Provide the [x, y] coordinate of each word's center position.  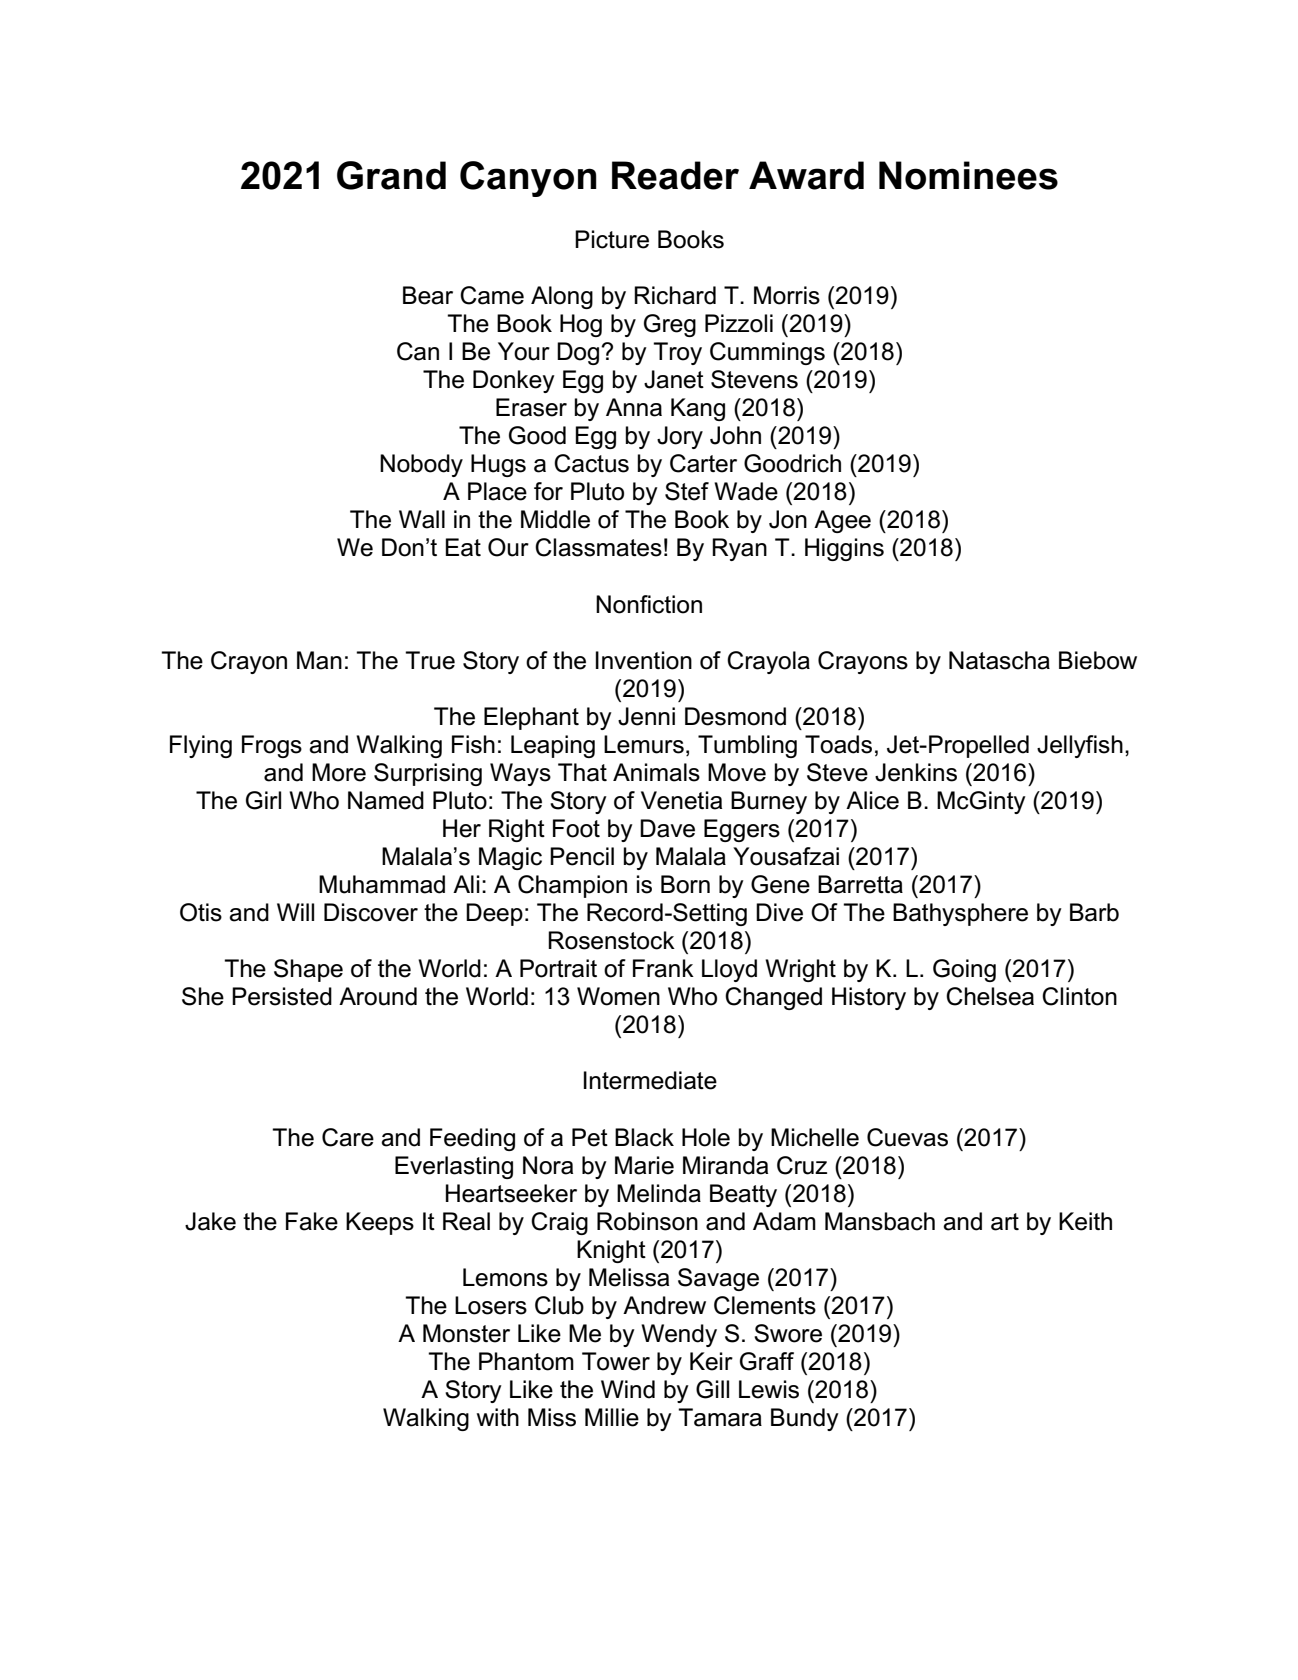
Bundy [805, 1419]
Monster [466, 1333]
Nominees [968, 175]
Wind [628, 1389]
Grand [391, 175]
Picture [612, 239]
